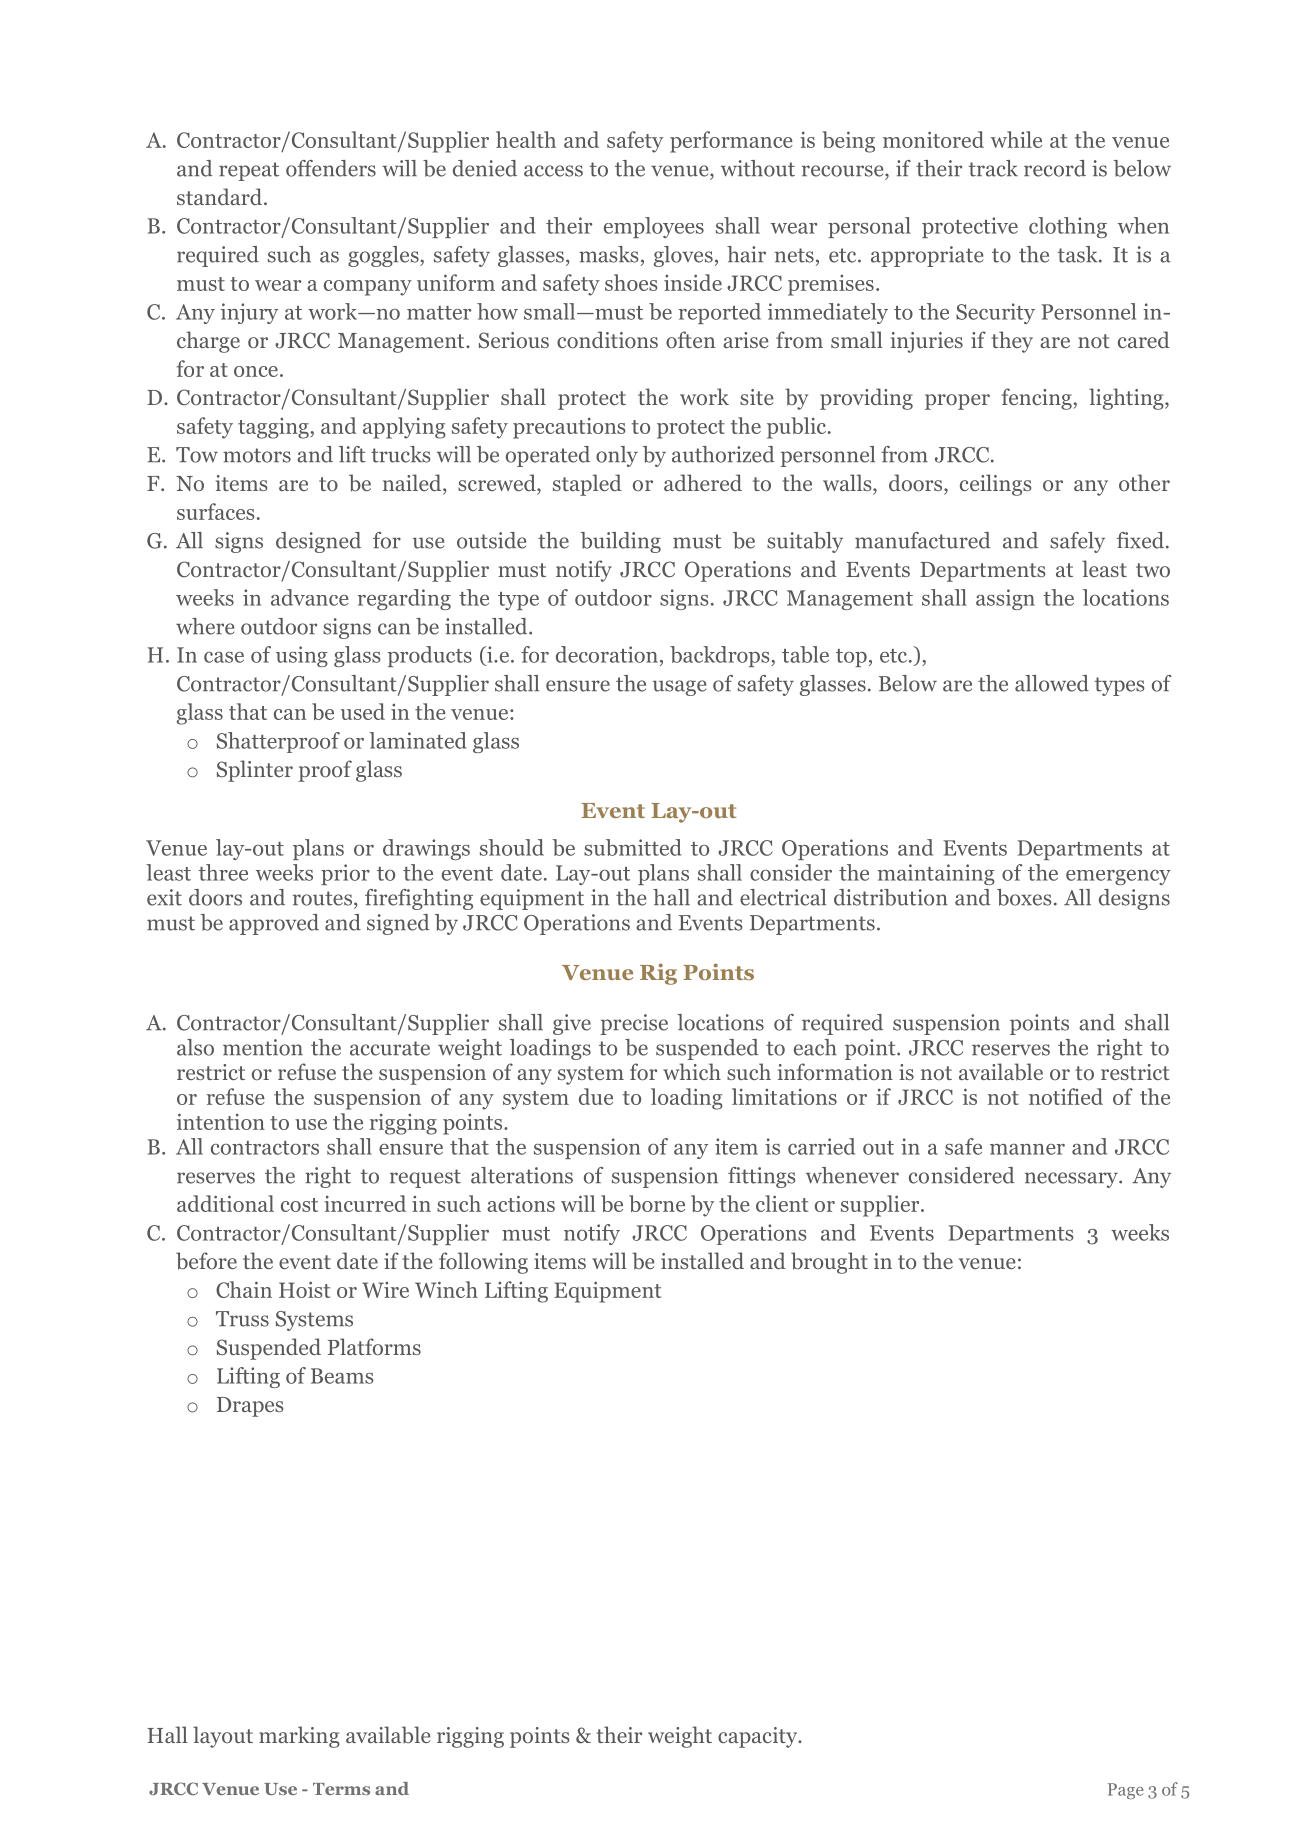 The height and width of the screenshot is (1843, 1303). I want to click on employees, so click(654, 227).
